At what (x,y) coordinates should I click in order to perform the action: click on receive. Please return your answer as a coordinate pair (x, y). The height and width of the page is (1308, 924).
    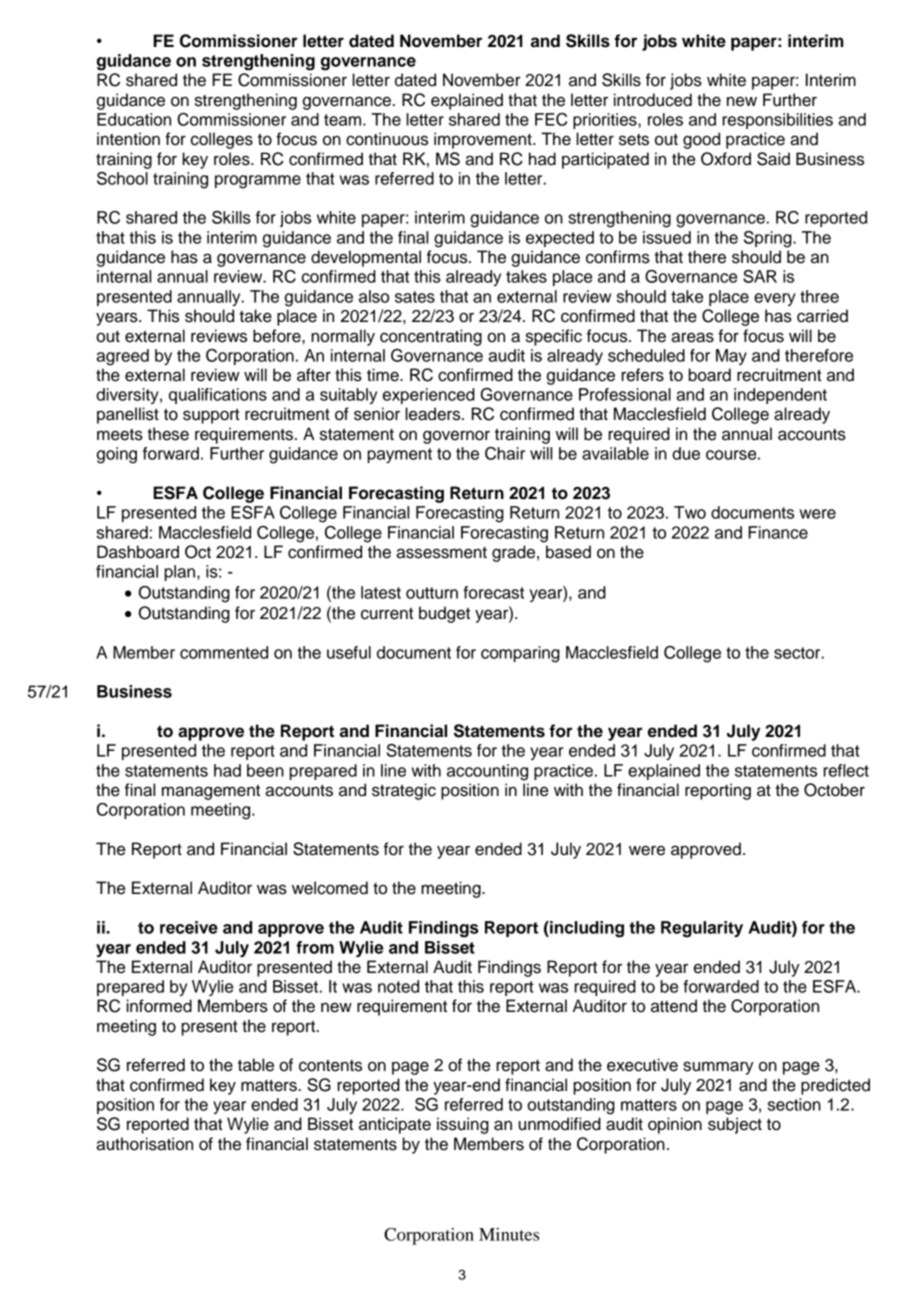
    Looking at the image, I should click on (189, 927).
